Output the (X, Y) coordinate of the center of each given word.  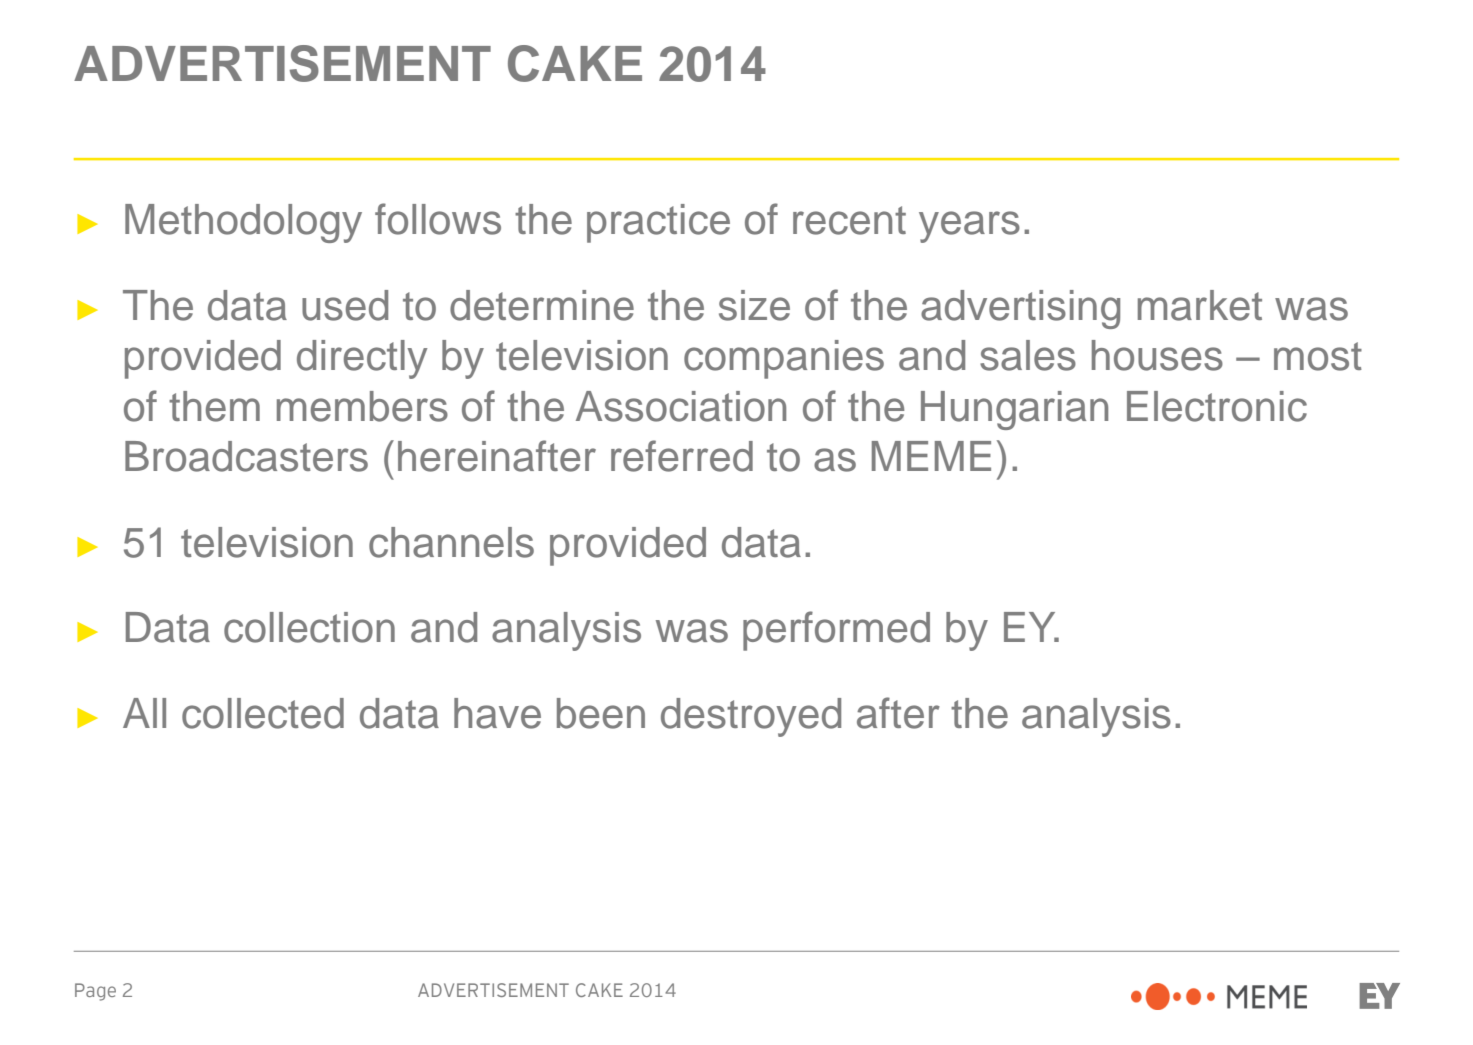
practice (658, 223)
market (1200, 305)
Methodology (243, 223)
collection (309, 627)
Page (95, 992)
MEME (931, 456)
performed (836, 631)
